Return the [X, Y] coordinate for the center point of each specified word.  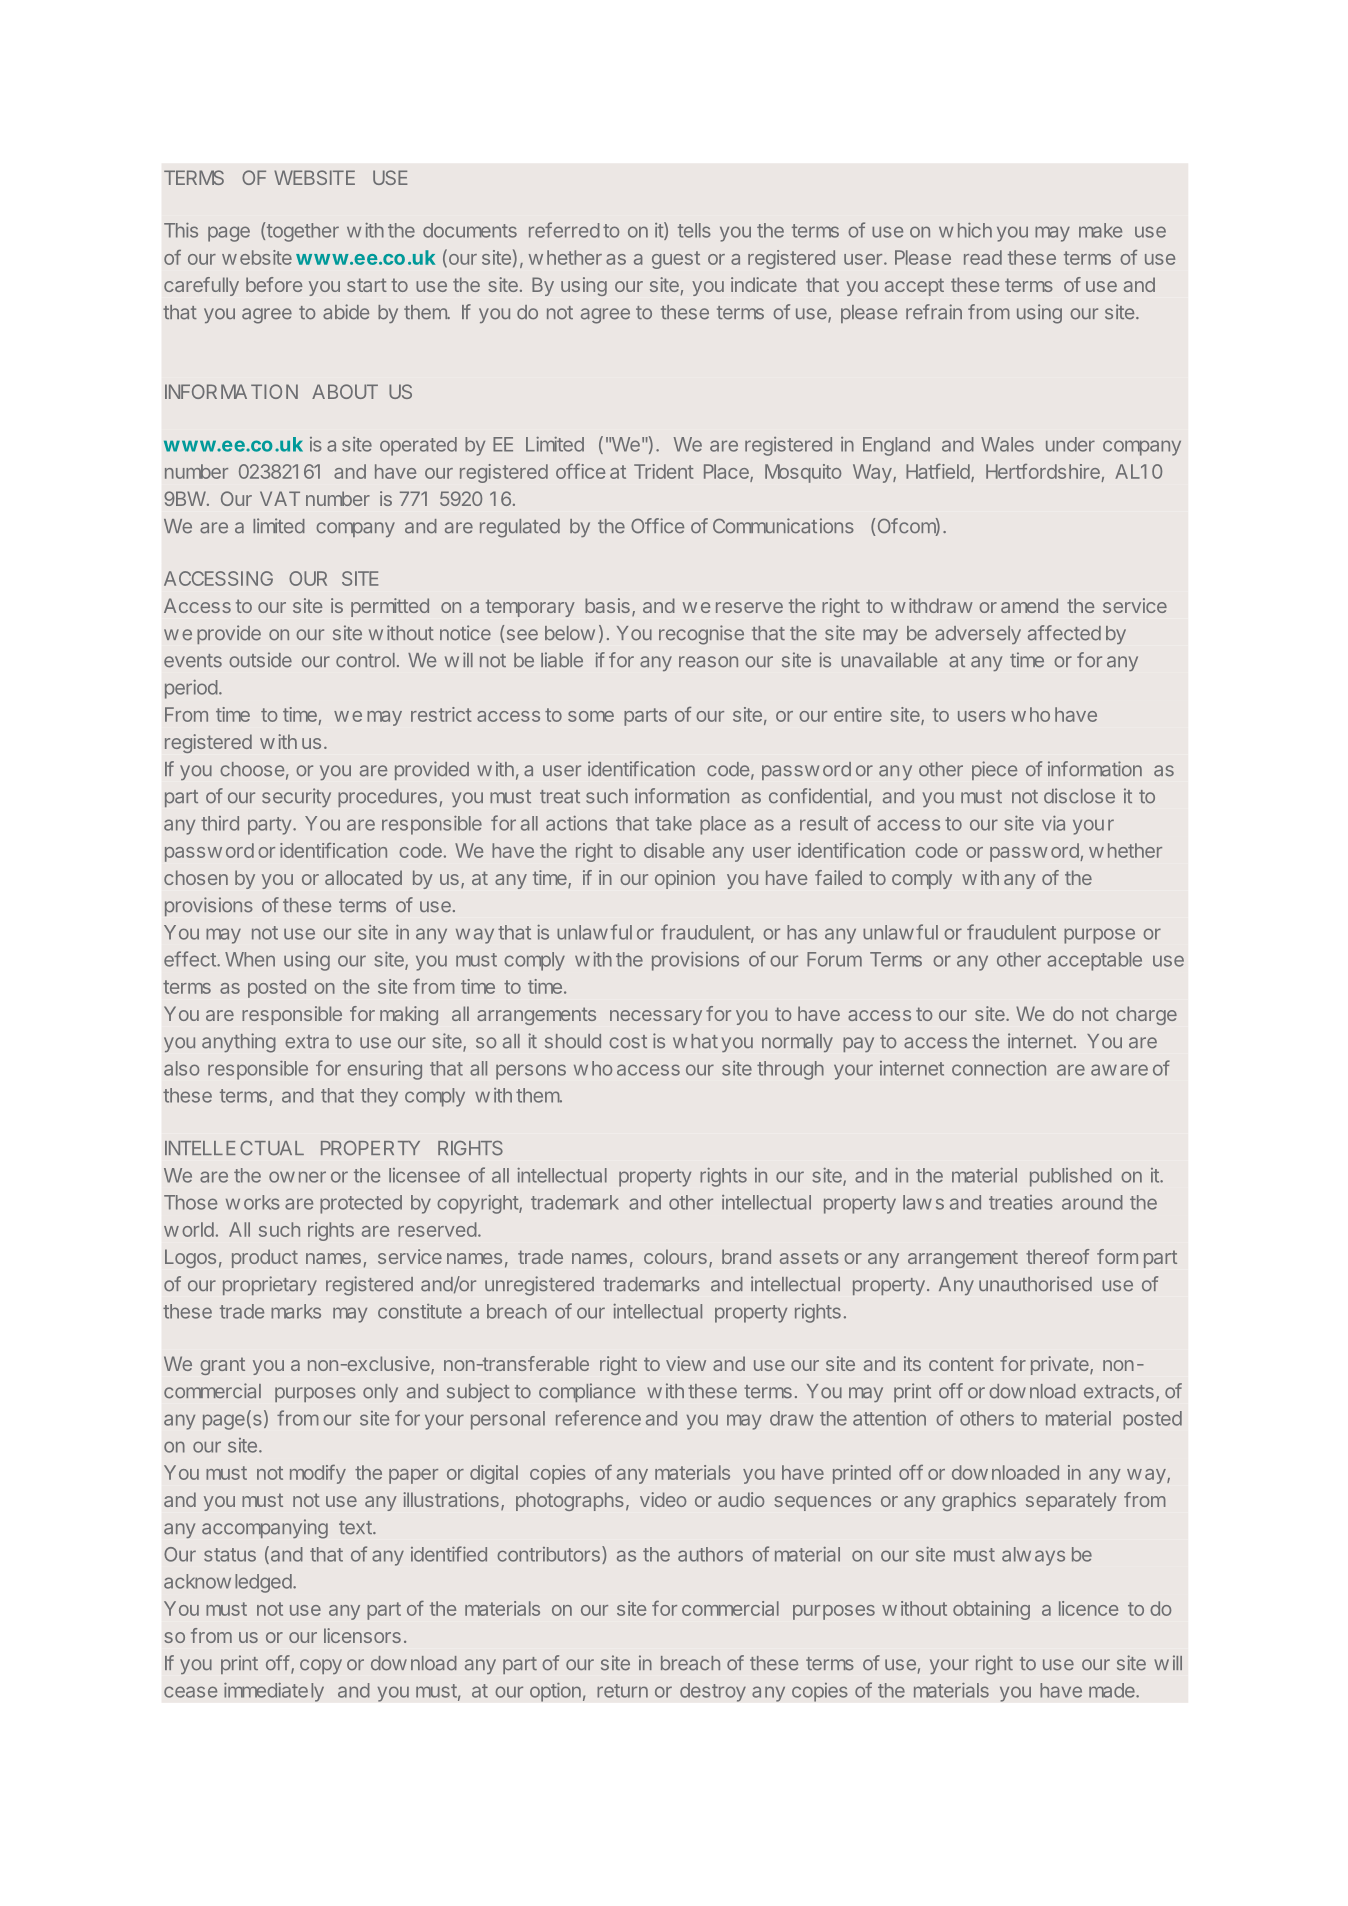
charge [1146, 1015]
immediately [274, 1692]
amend [1029, 605]
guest [676, 260]
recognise [701, 635]
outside [260, 660]
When [250, 959]
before [274, 284]
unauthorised [1035, 1284]
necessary [656, 1017]
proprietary [270, 1285]
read [983, 257]
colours [675, 1256]
